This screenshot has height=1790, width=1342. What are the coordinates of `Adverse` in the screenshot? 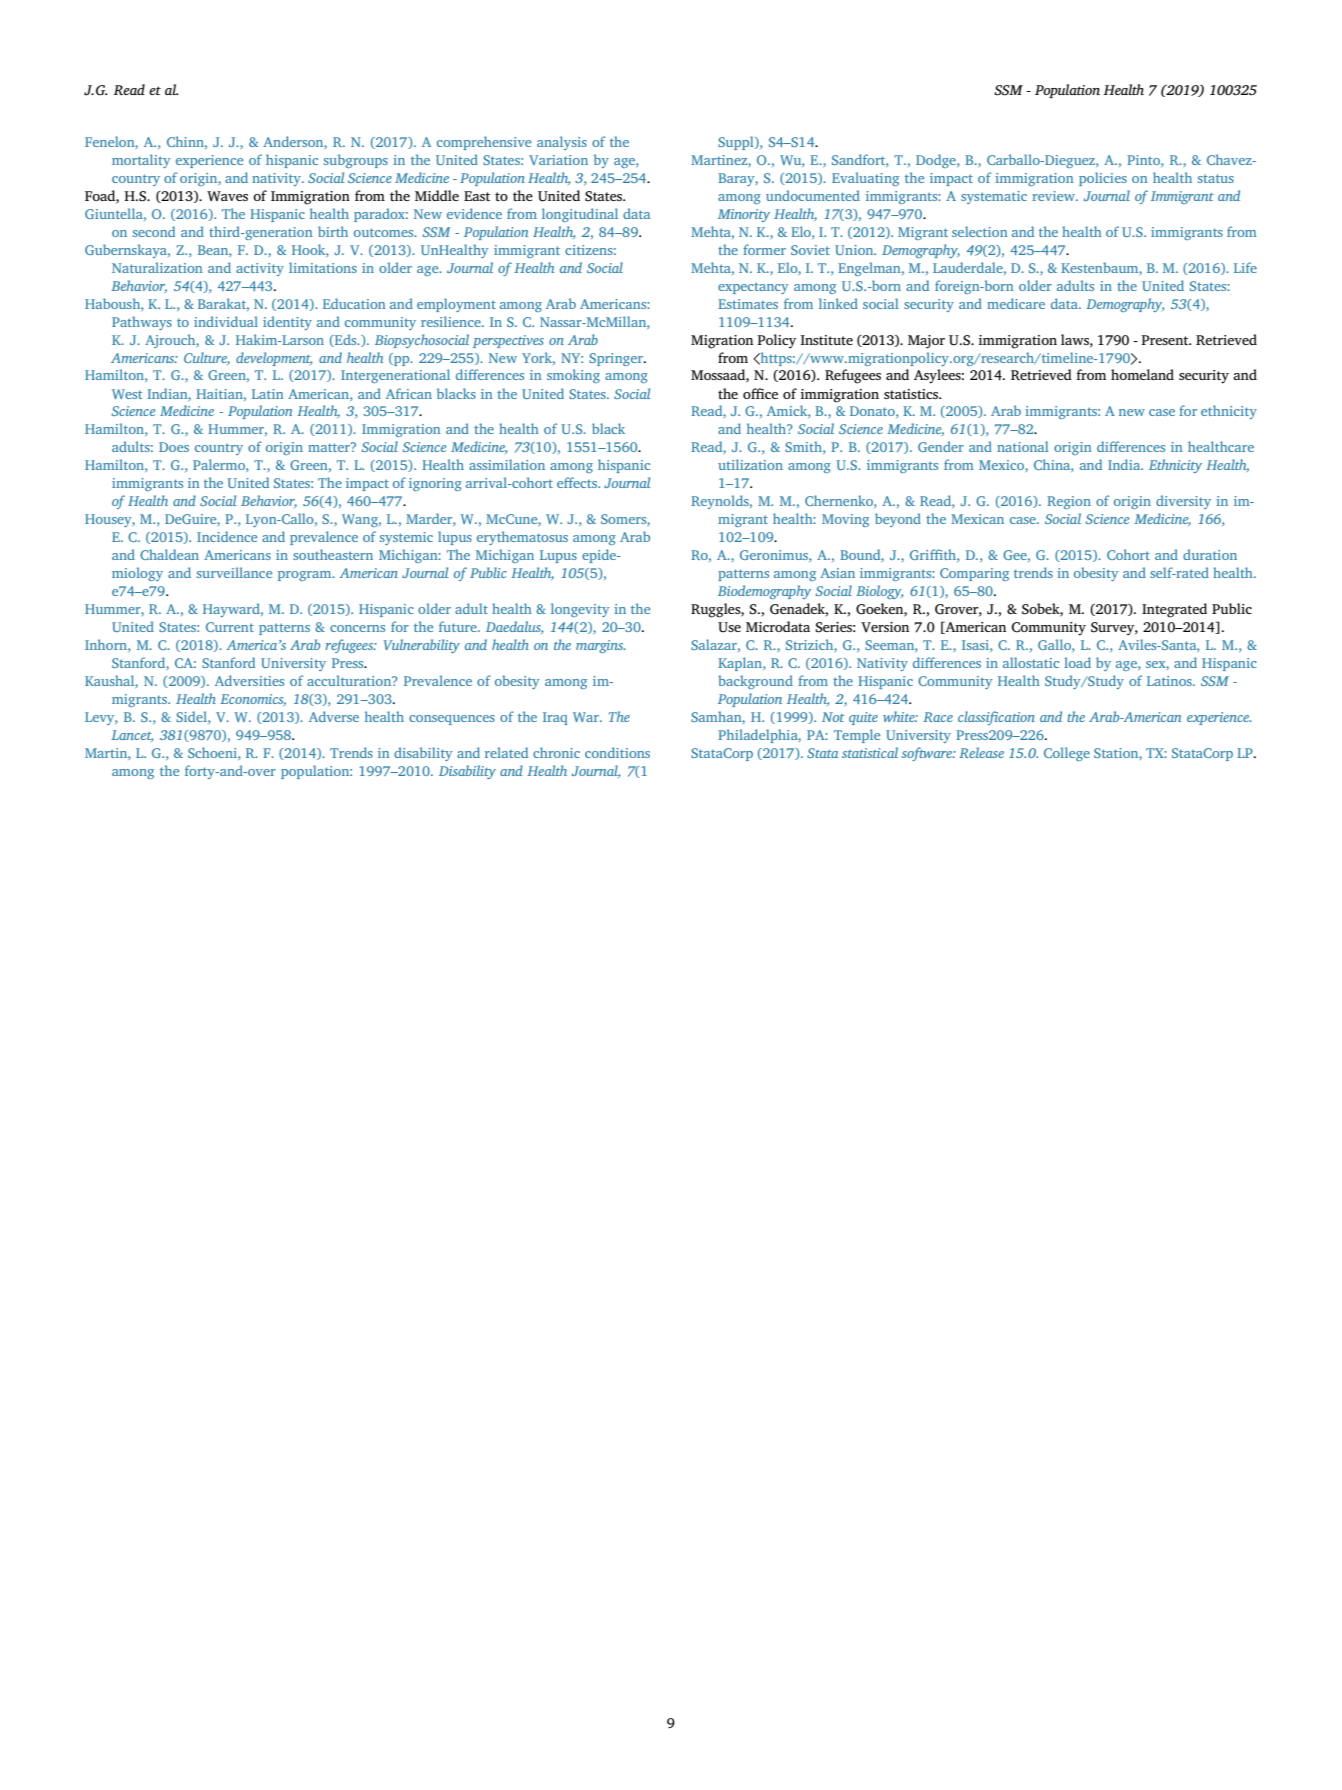 It's located at (334, 716).
